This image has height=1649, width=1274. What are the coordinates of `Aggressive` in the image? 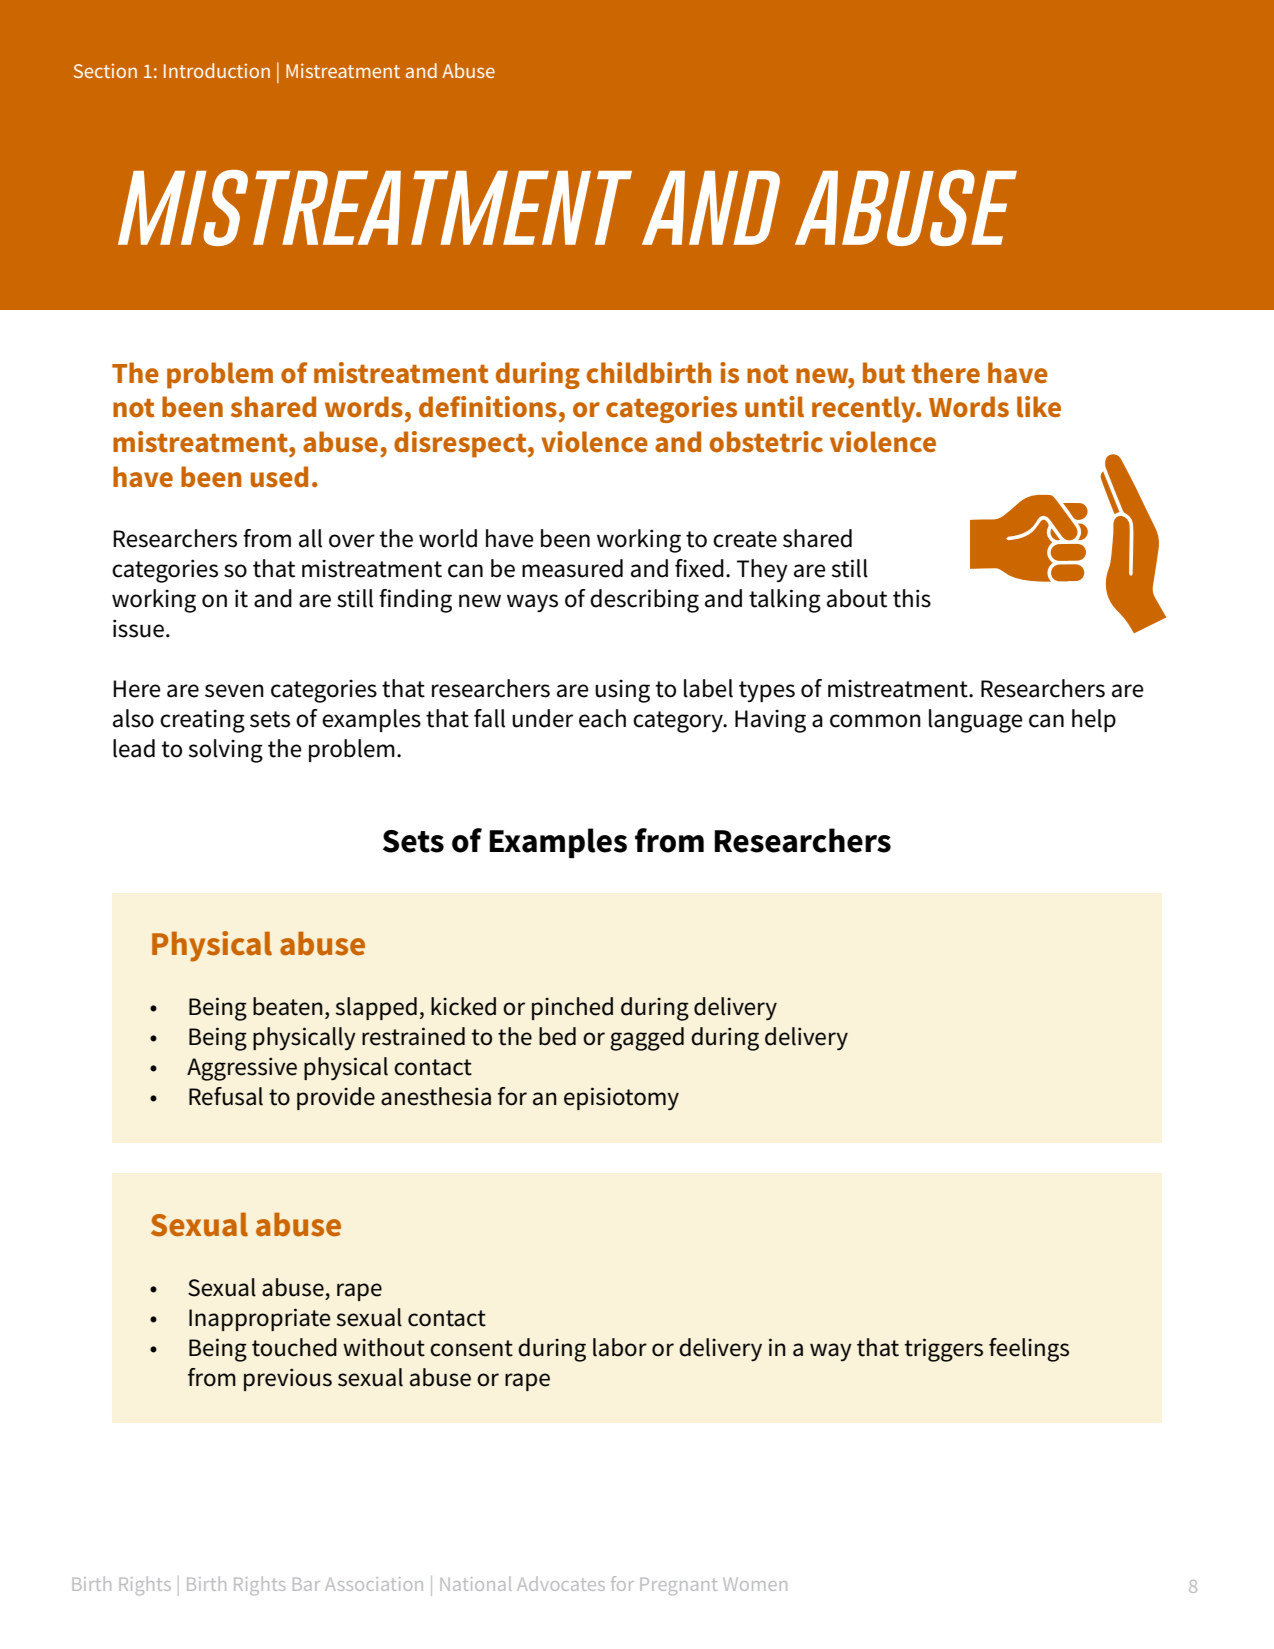 It's located at (242, 1069).
